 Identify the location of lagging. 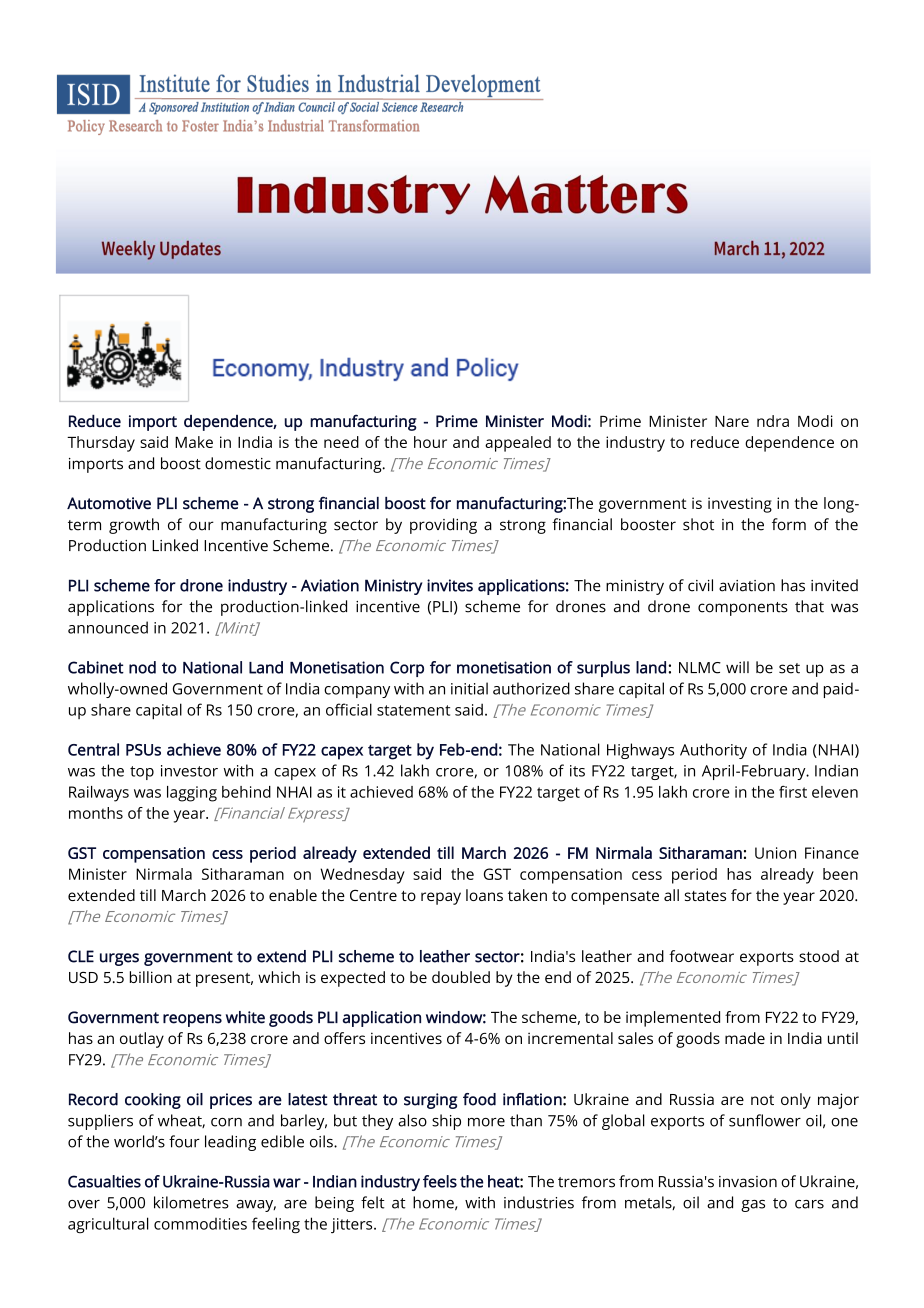
(192, 794).
